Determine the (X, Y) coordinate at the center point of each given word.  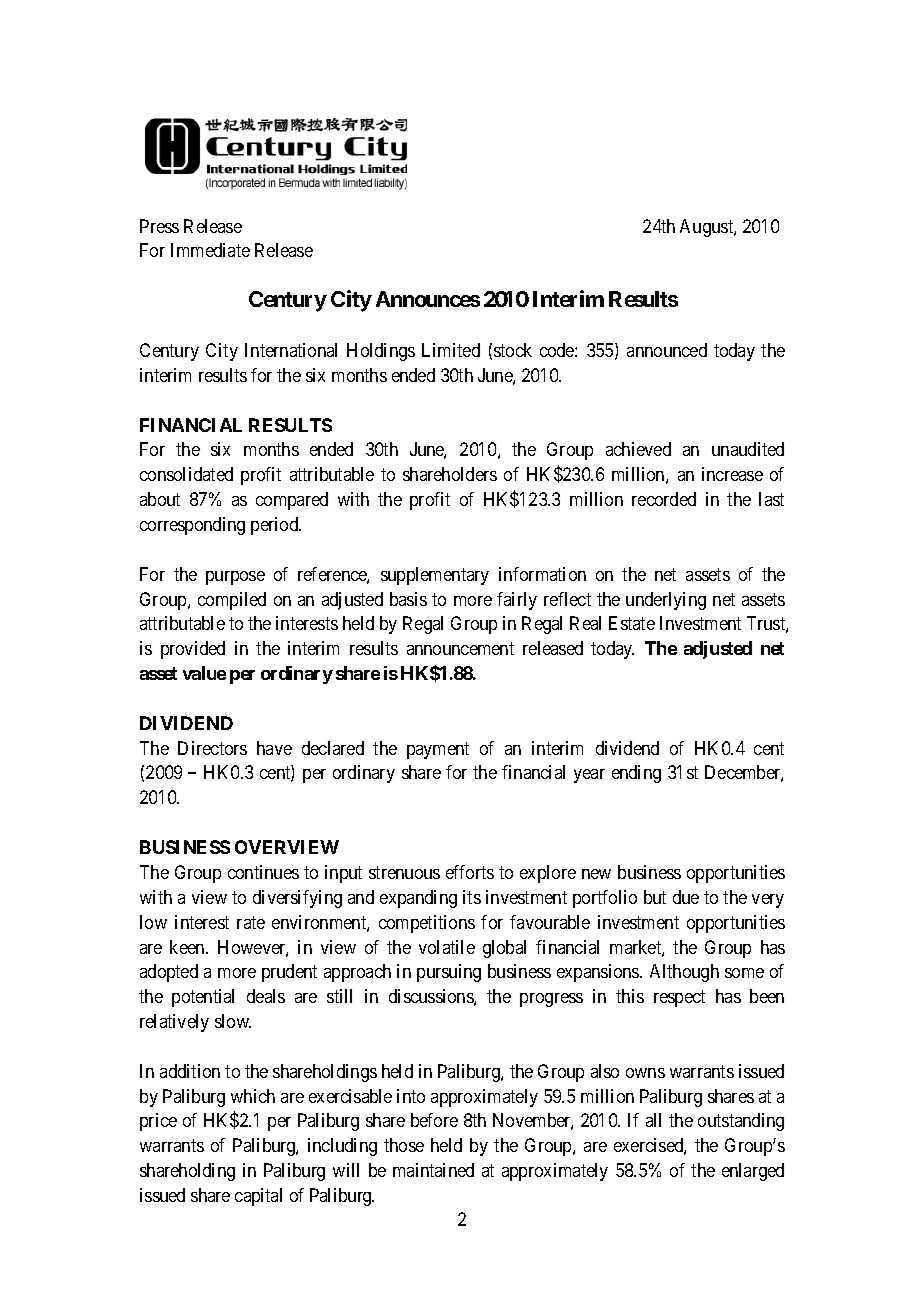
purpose (235, 578)
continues (263, 872)
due (686, 897)
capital (258, 1197)
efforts (470, 872)
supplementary (435, 576)
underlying (666, 601)
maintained (433, 1170)
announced (667, 350)
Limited (451, 350)
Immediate (210, 250)
